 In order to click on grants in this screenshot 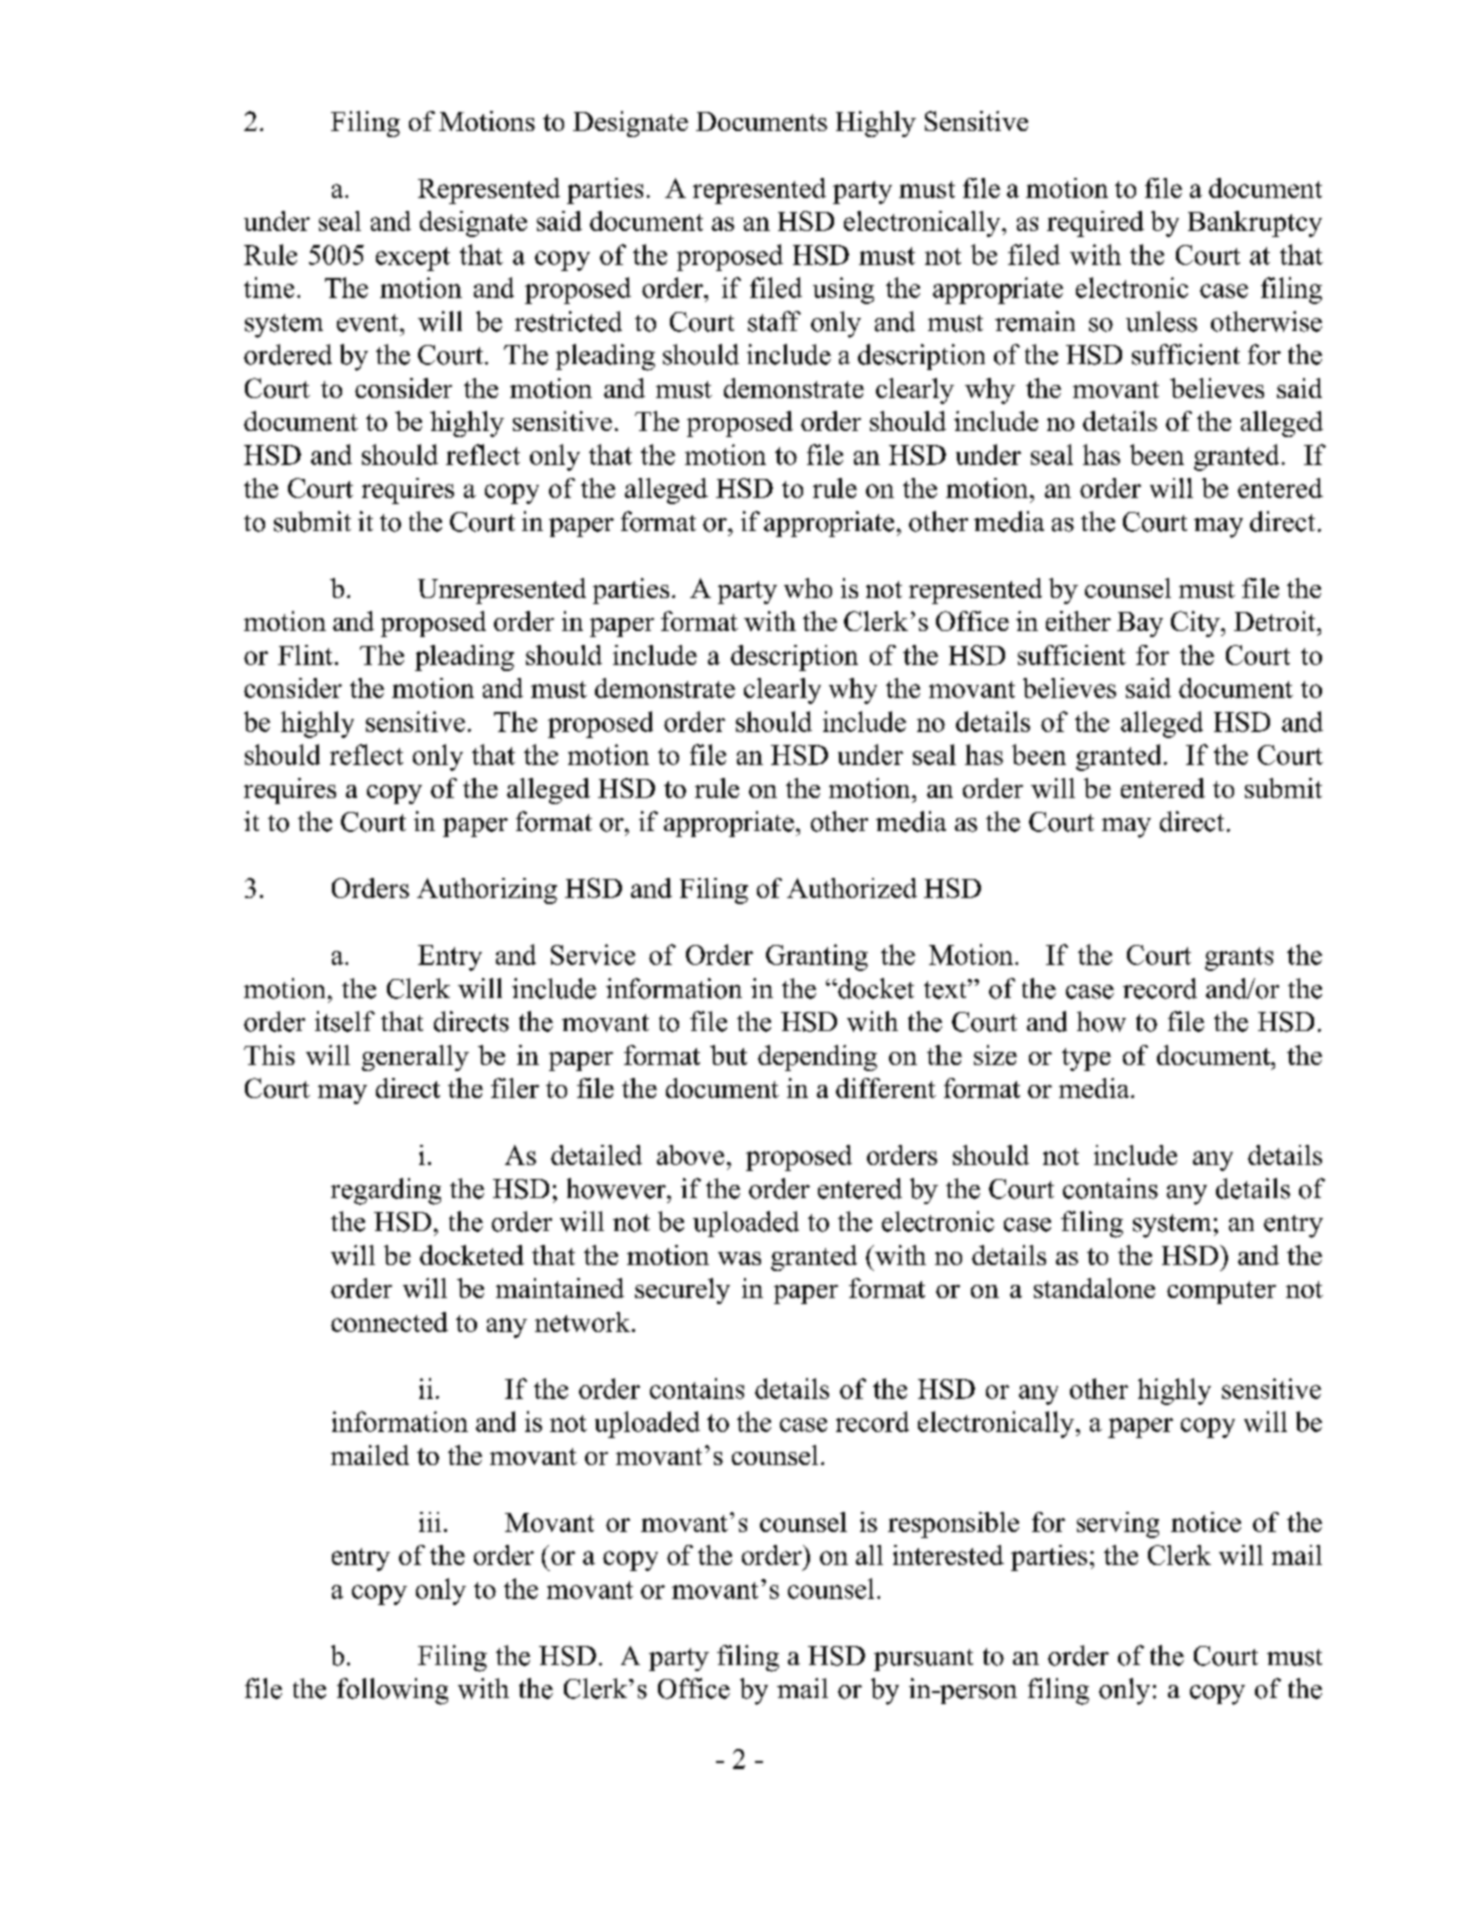, I will do `click(1239, 959)`.
